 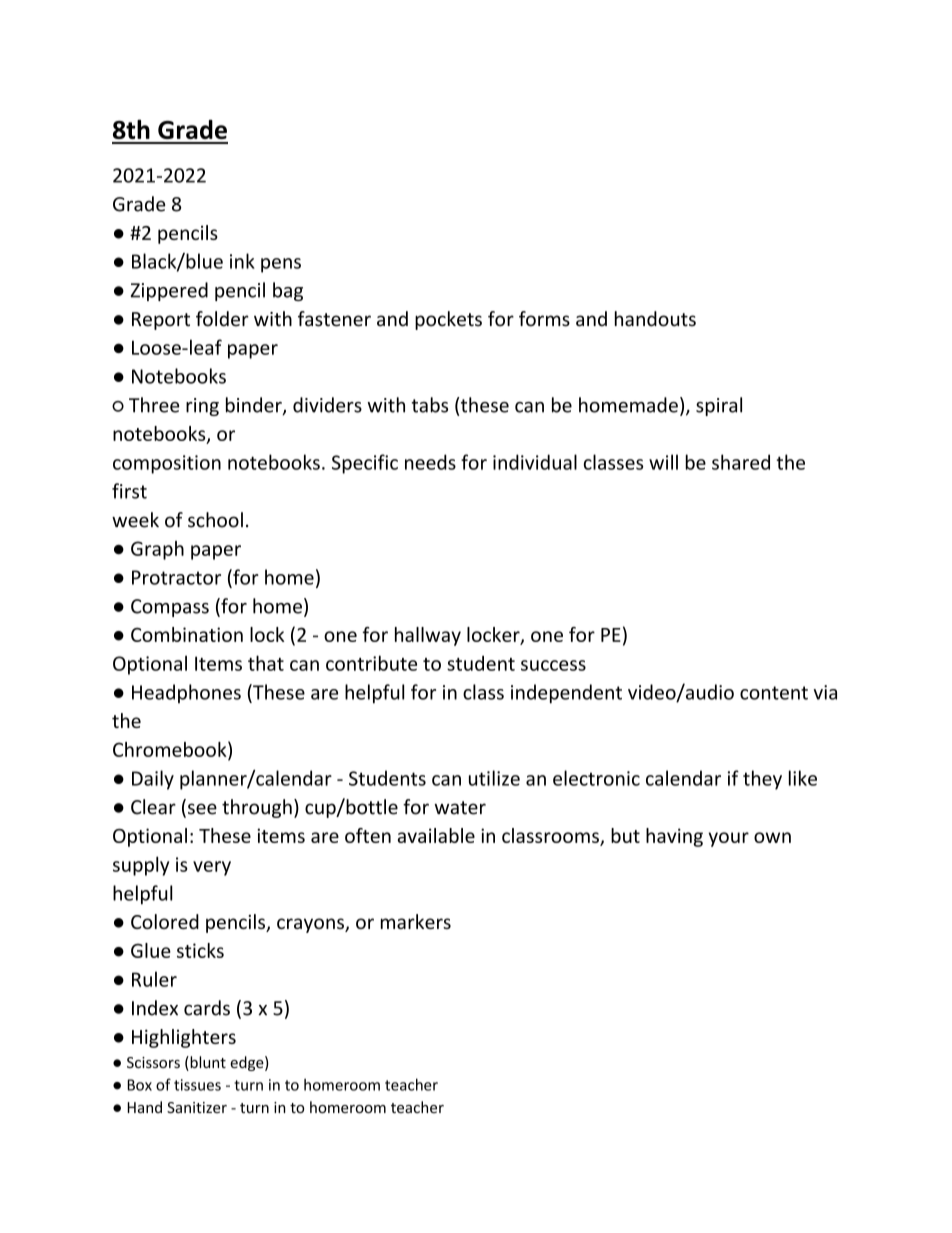 I want to click on hallway, so click(x=428, y=636).
